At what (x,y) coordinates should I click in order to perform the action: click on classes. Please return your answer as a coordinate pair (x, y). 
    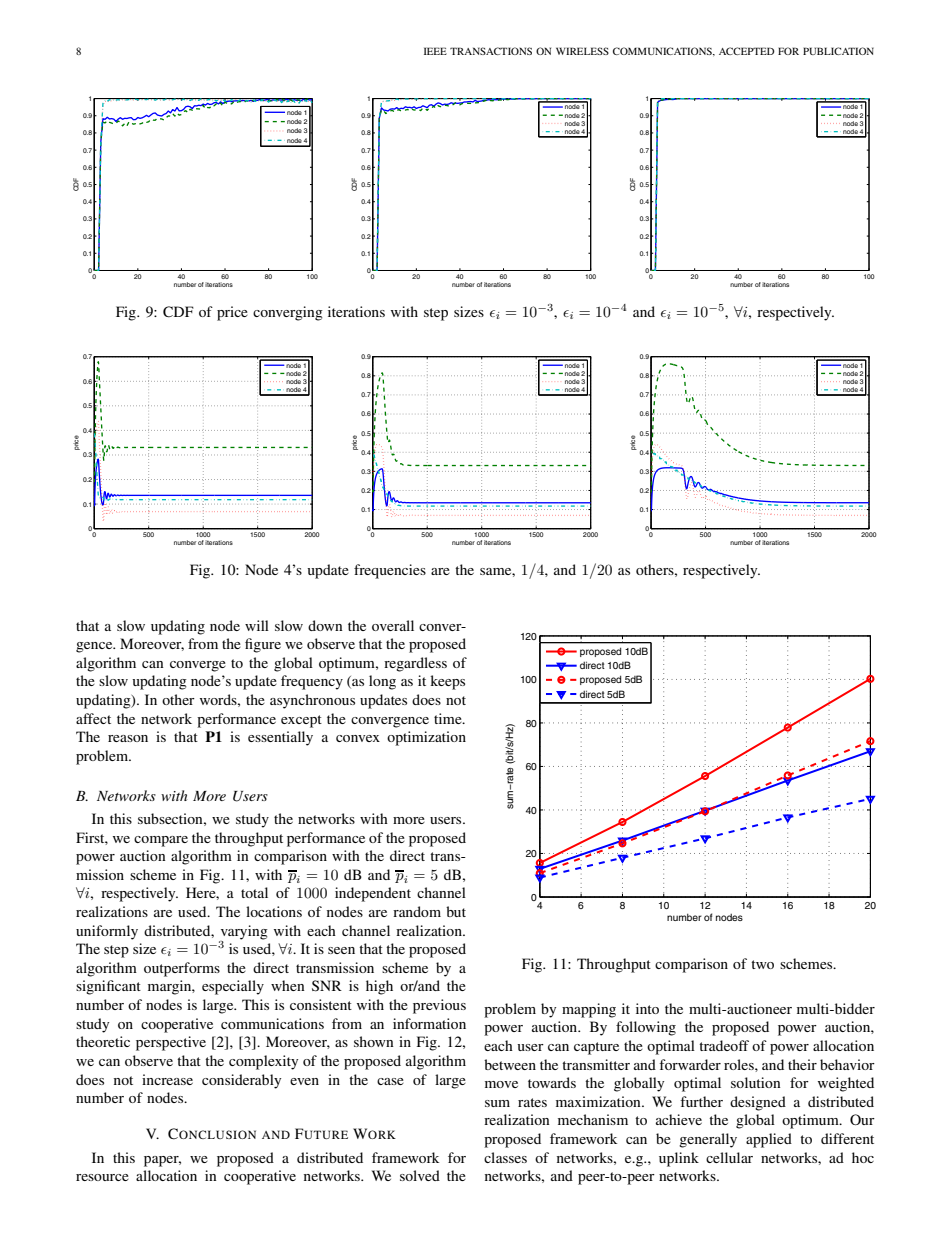
    Looking at the image, I should click on (505, 1157).
